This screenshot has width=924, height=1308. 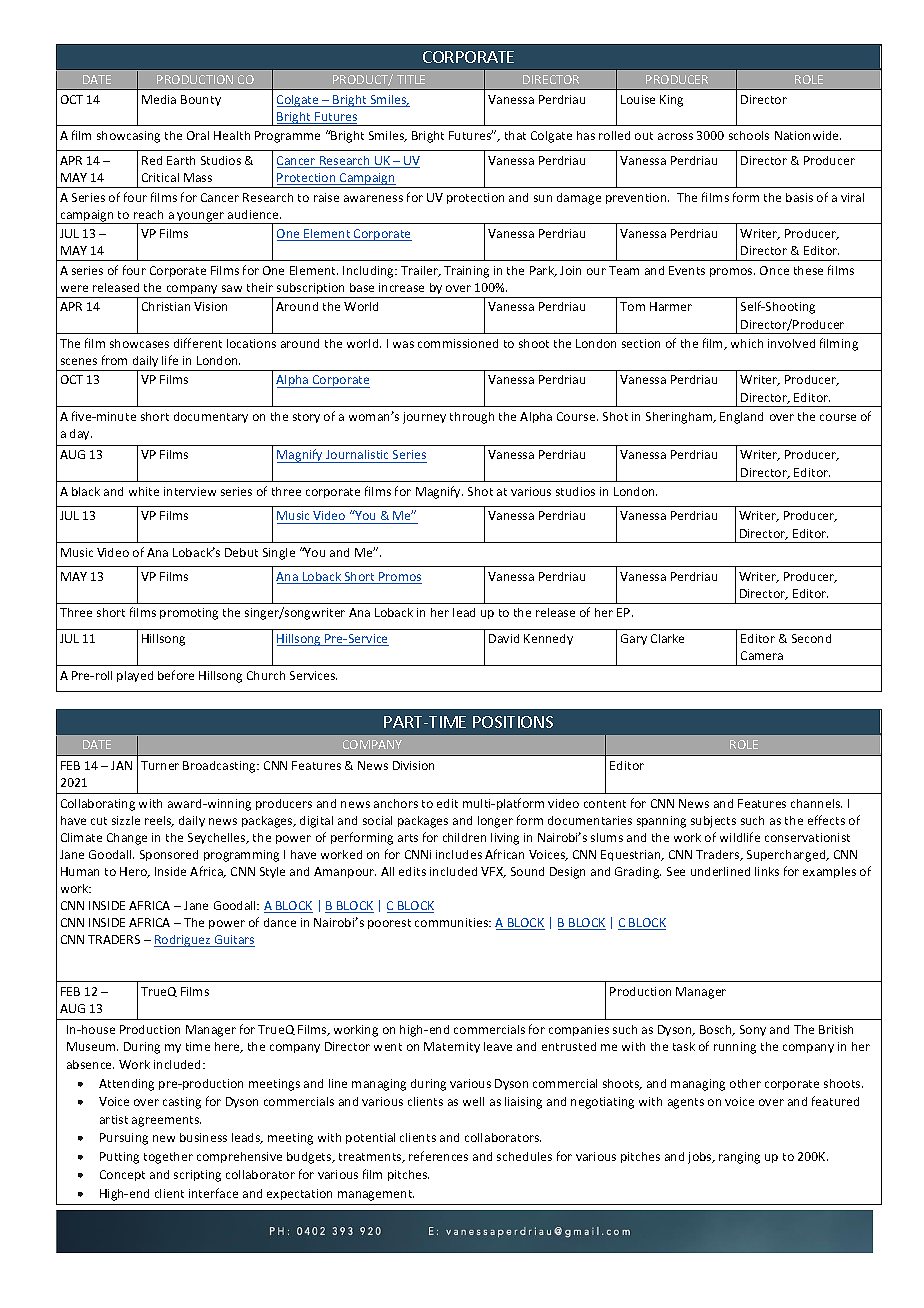 What do you see at coordinates (504, 638) in the screenshot?
I see `David` at bounding box center [504, 638].
